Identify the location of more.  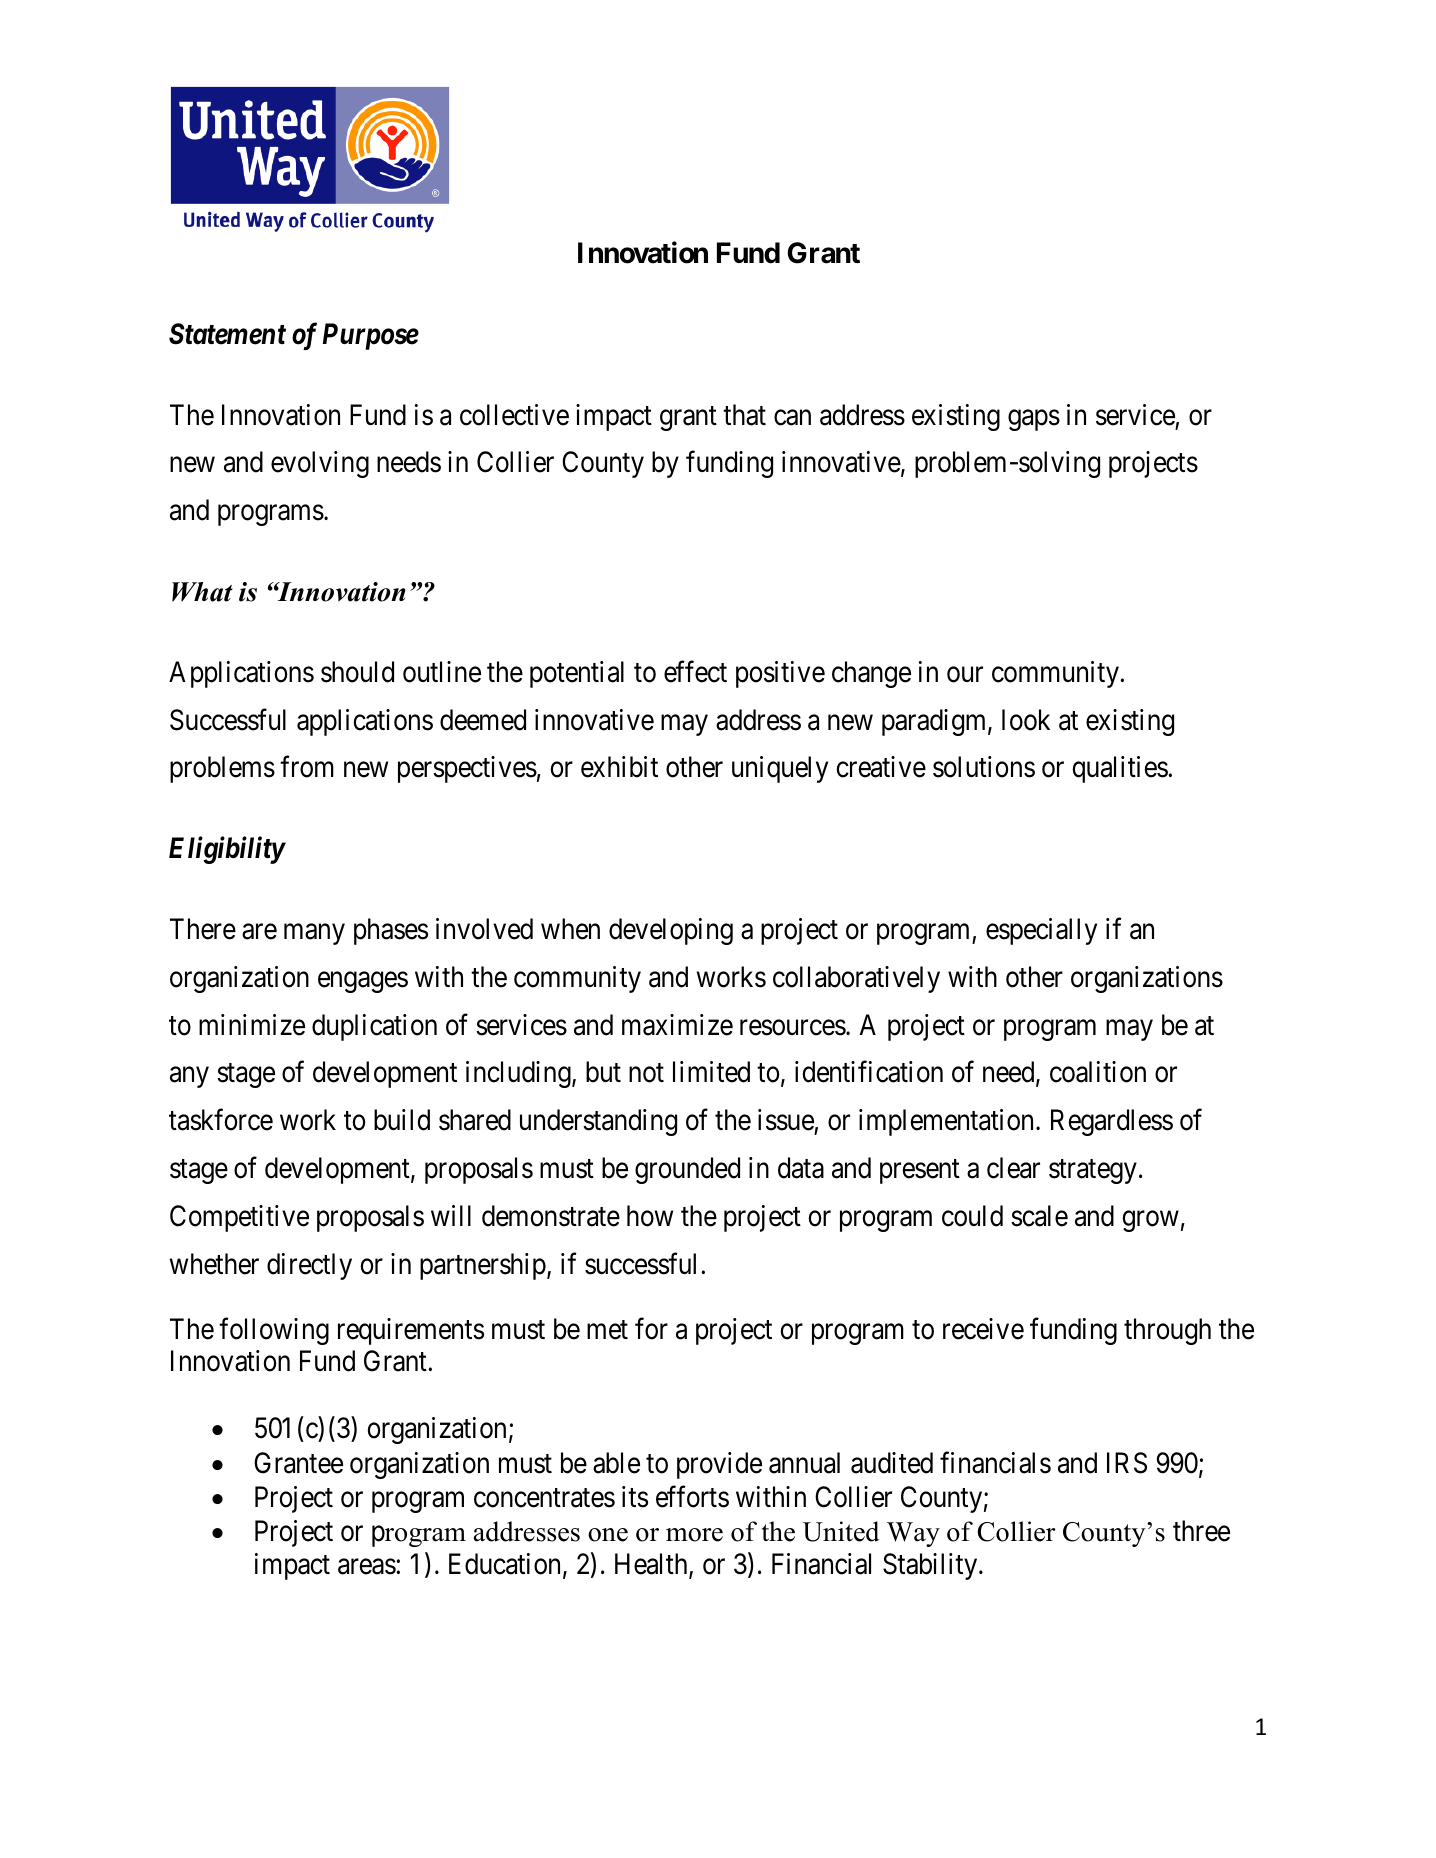
(694, 1535).
